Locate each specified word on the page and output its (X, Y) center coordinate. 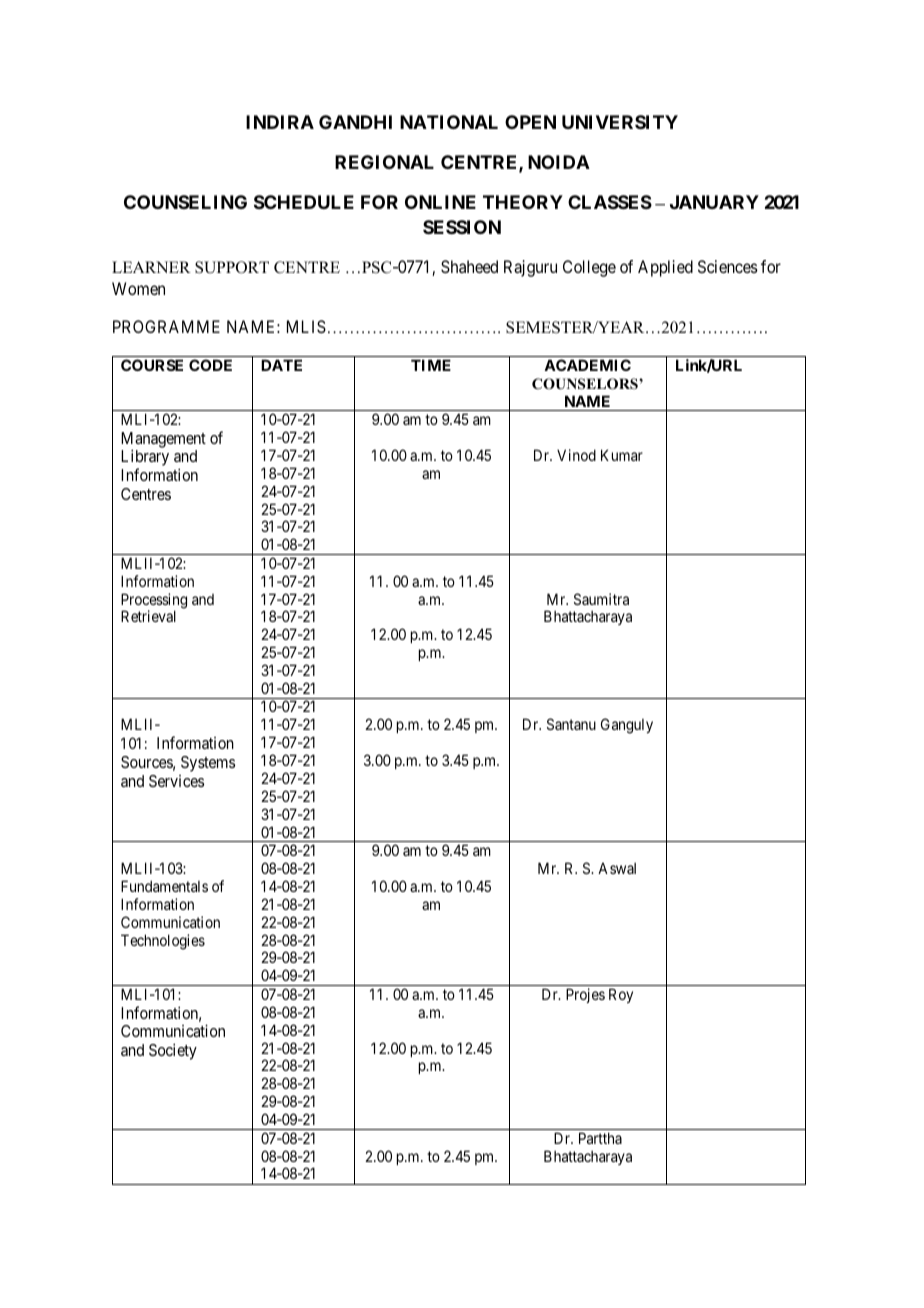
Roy (621, 995)
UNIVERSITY (620, 122)
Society (173, 1051)
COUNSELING (185, 202)
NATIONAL (449, 122)
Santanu (571, 724)
